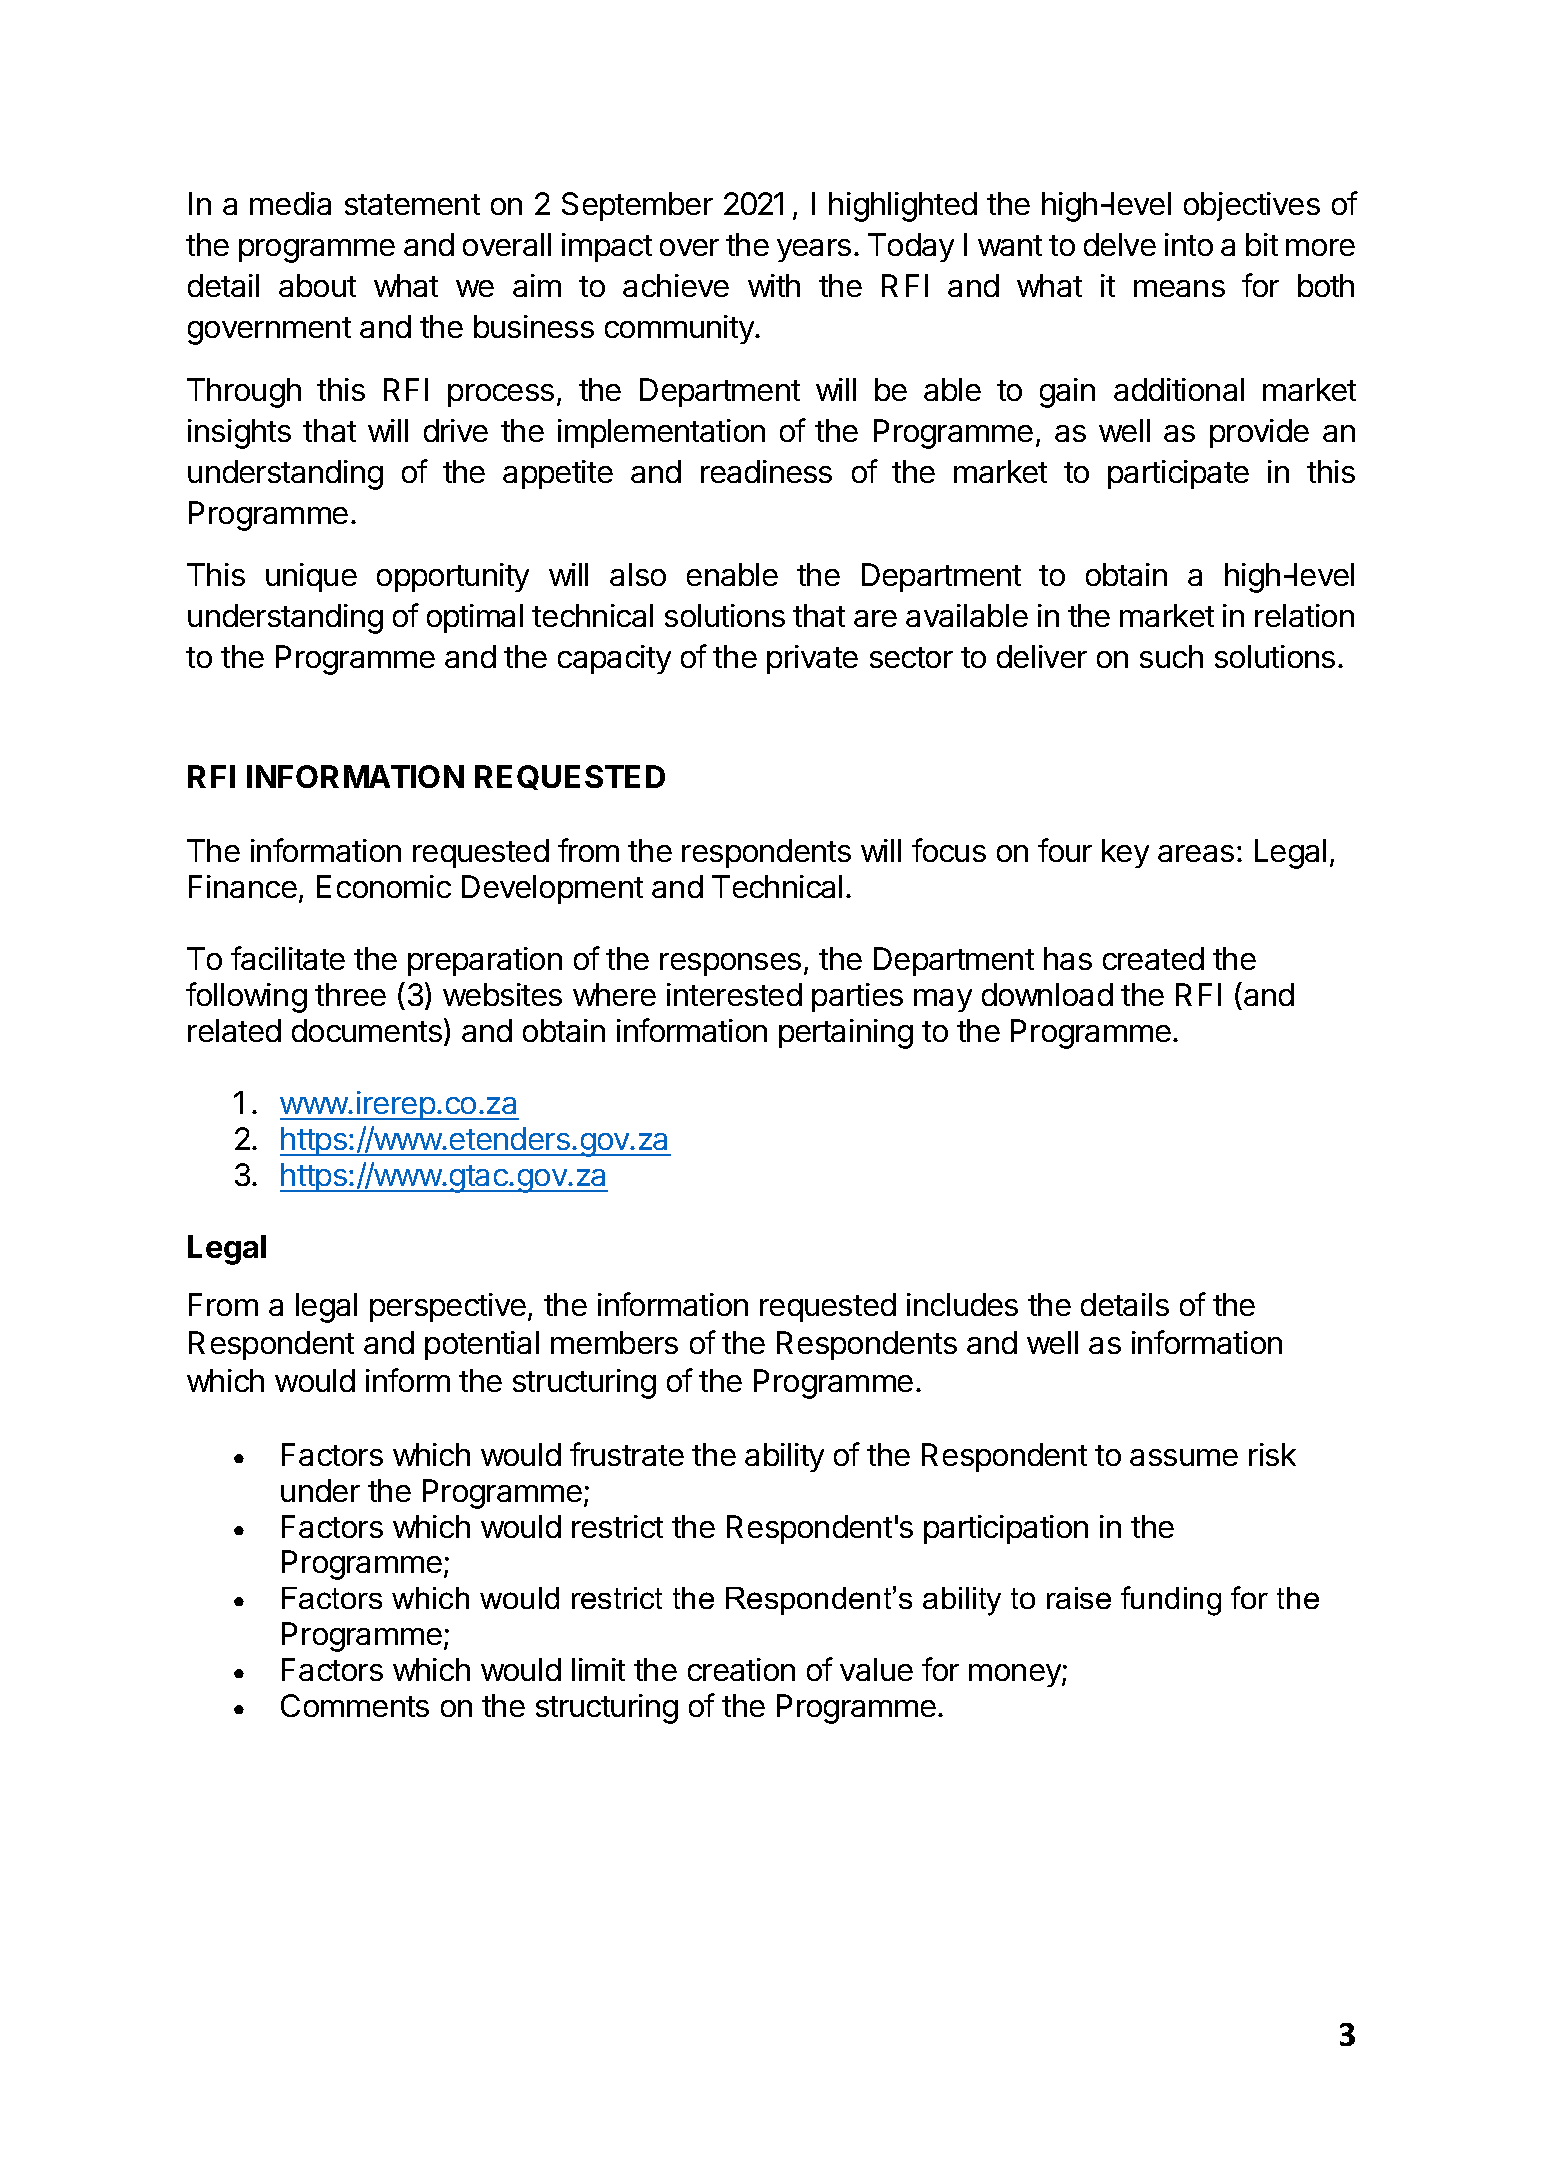  I want to click on such, so click(1171, 656).
